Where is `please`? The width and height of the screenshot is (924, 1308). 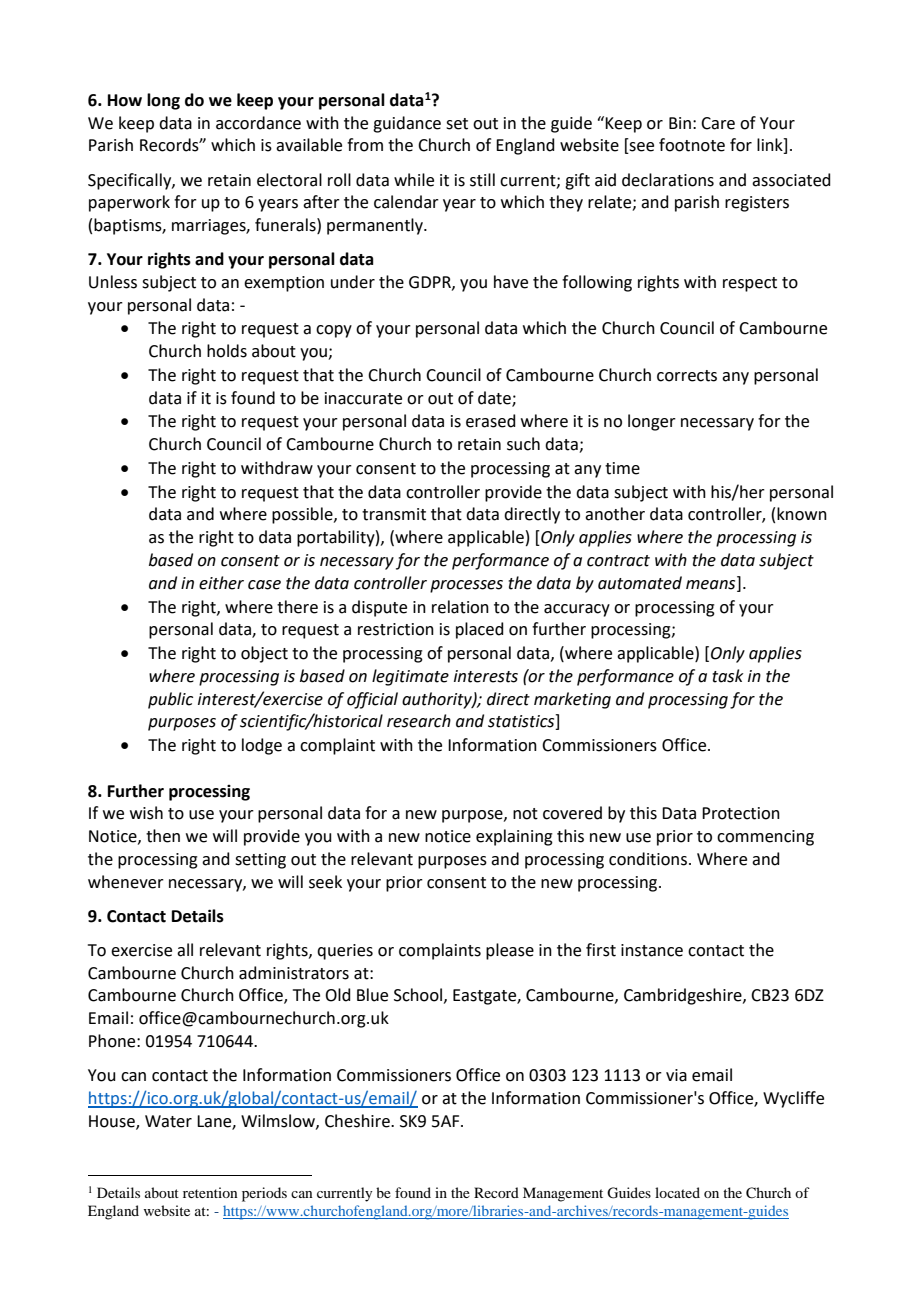 please is located at coordinates (510, 951).
